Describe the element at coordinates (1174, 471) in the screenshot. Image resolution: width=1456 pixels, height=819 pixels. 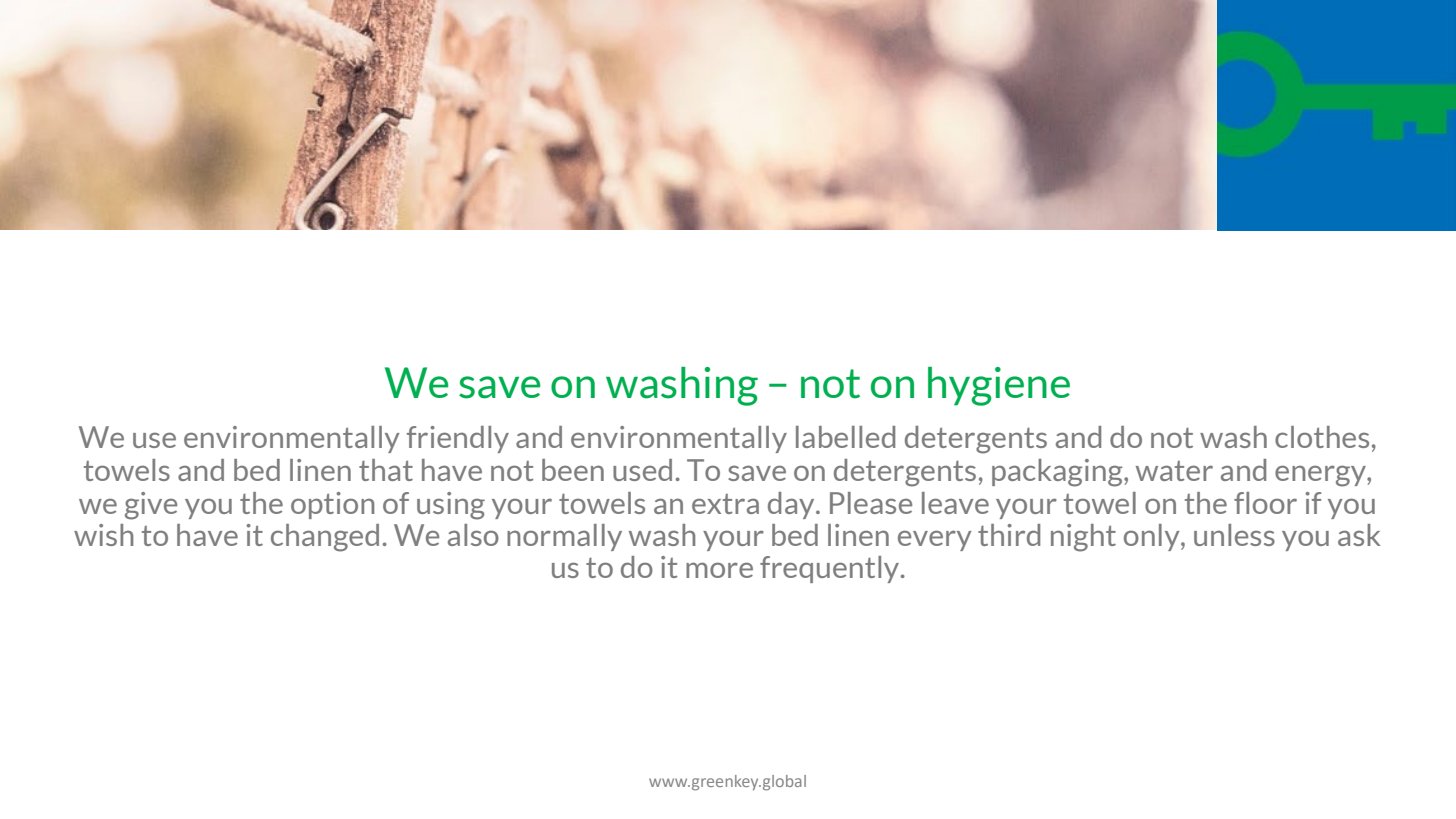
I see `water` at that location.
